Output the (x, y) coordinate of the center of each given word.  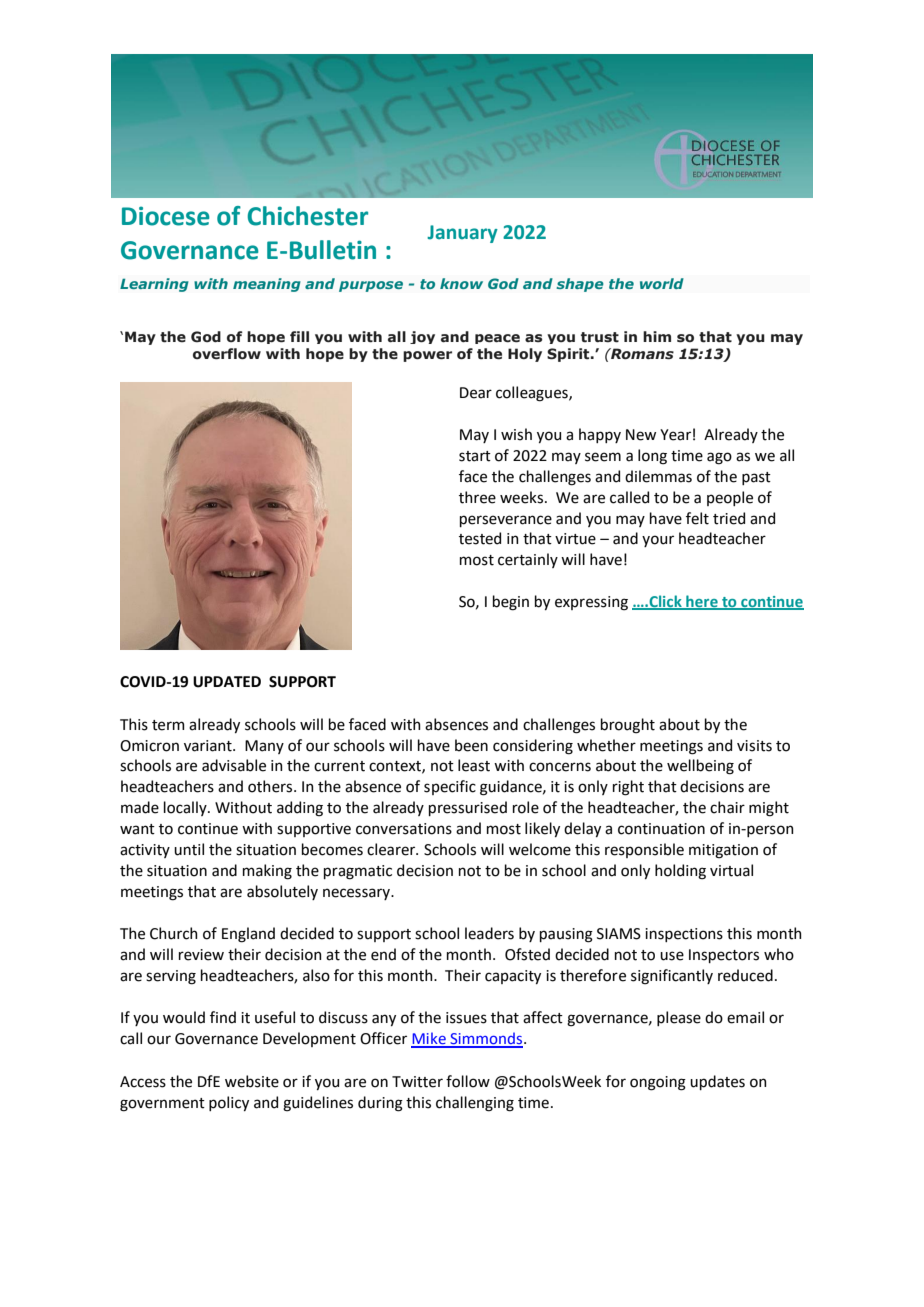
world (662, 283)
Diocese (166, 216)
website (252, 1081)
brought (628, 726)
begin (511, 603)
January (462, 234)
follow (468, 1081)
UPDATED (227, 682)
